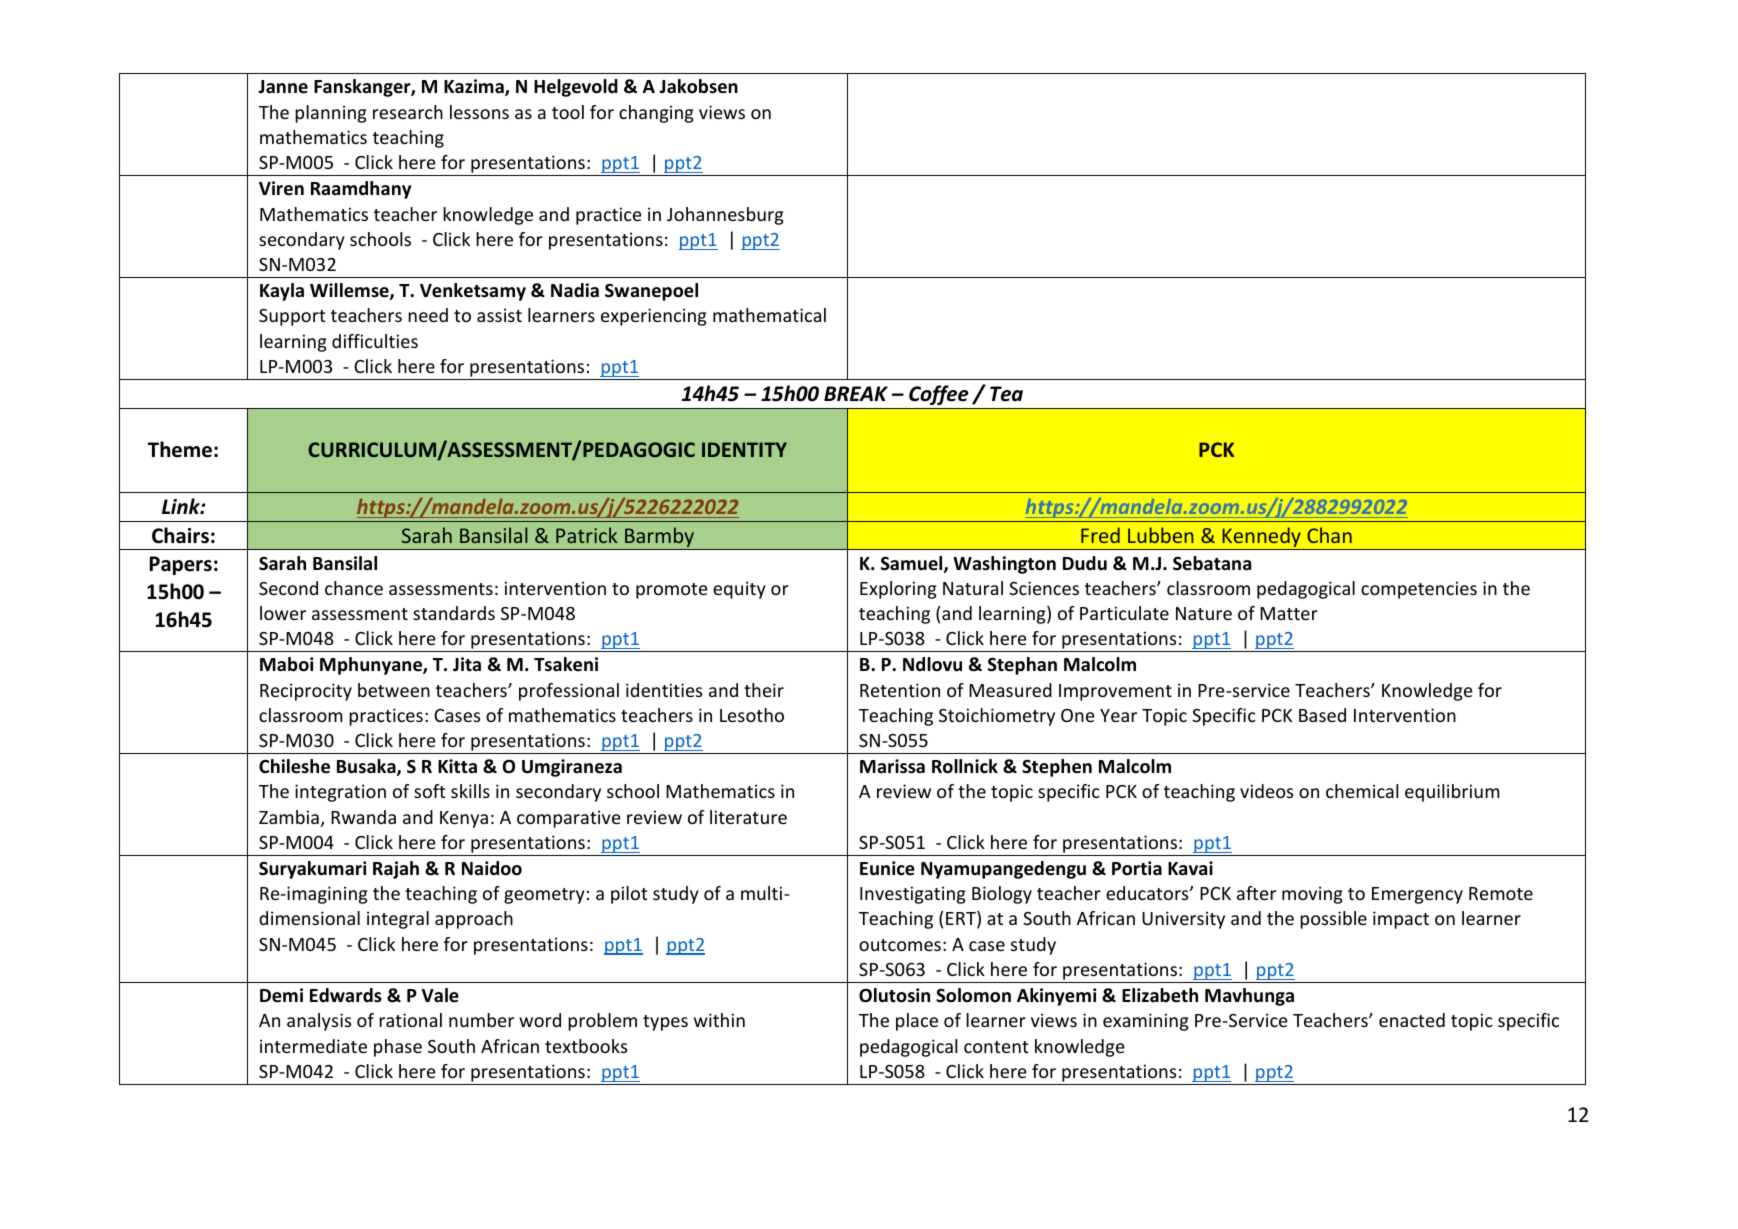 The width and height of the page is (1738, 1229). I want to click on place, so click(917, 1022).
